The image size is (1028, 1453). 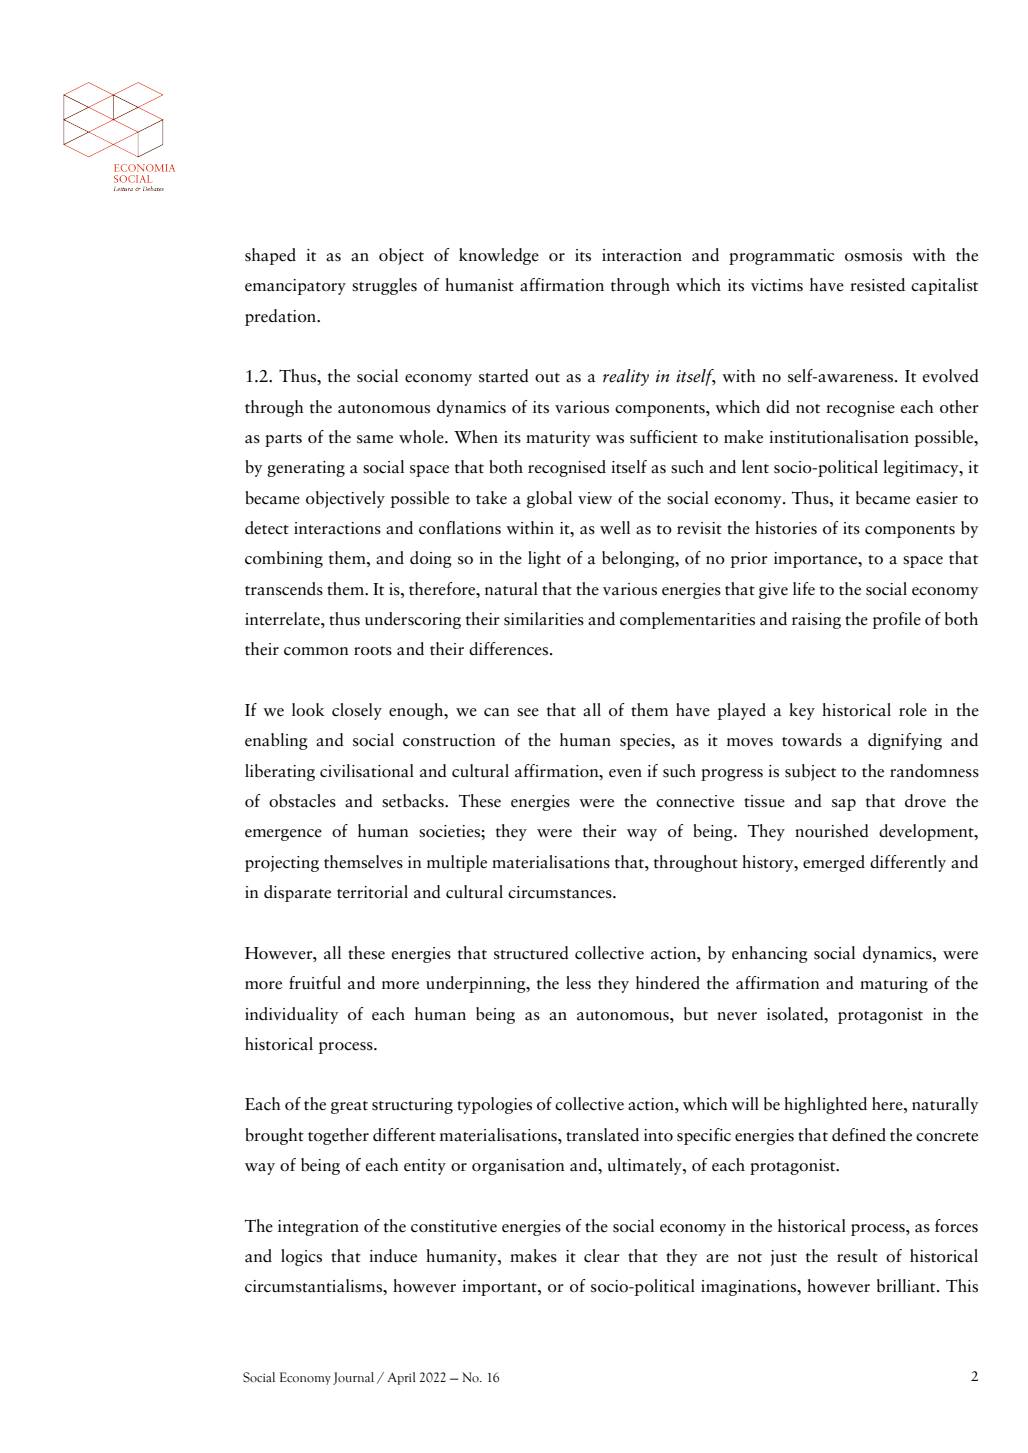 I want to click on struggles, so click(x=384, y=286).
